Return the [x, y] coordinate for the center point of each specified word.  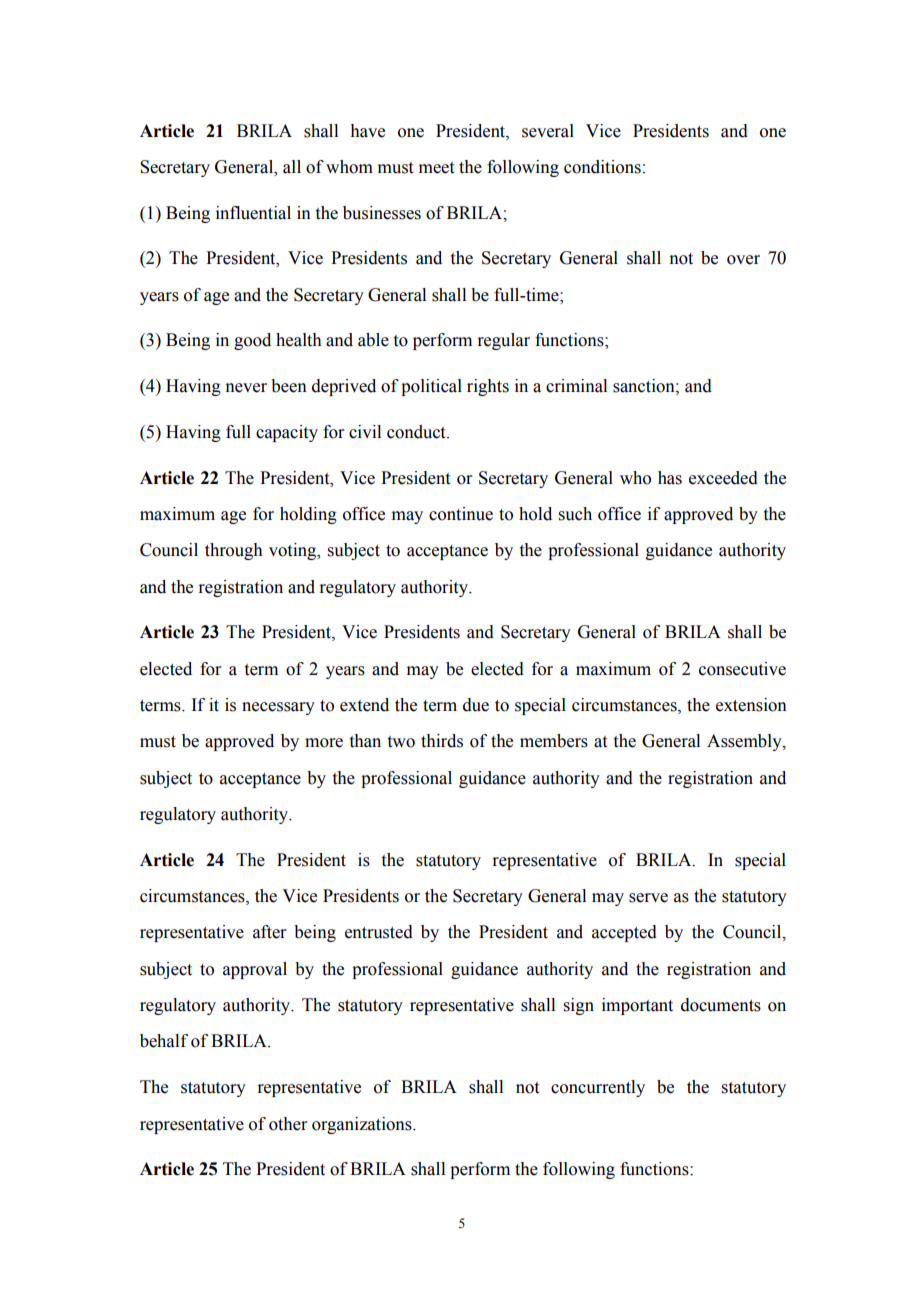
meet [436, 168]
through [234, 551]
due [476, 705]
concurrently [598, 1088]
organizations [363, 1125]
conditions [602, 167]
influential [253, 213]
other [288, 1124]
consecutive [742, 669]
